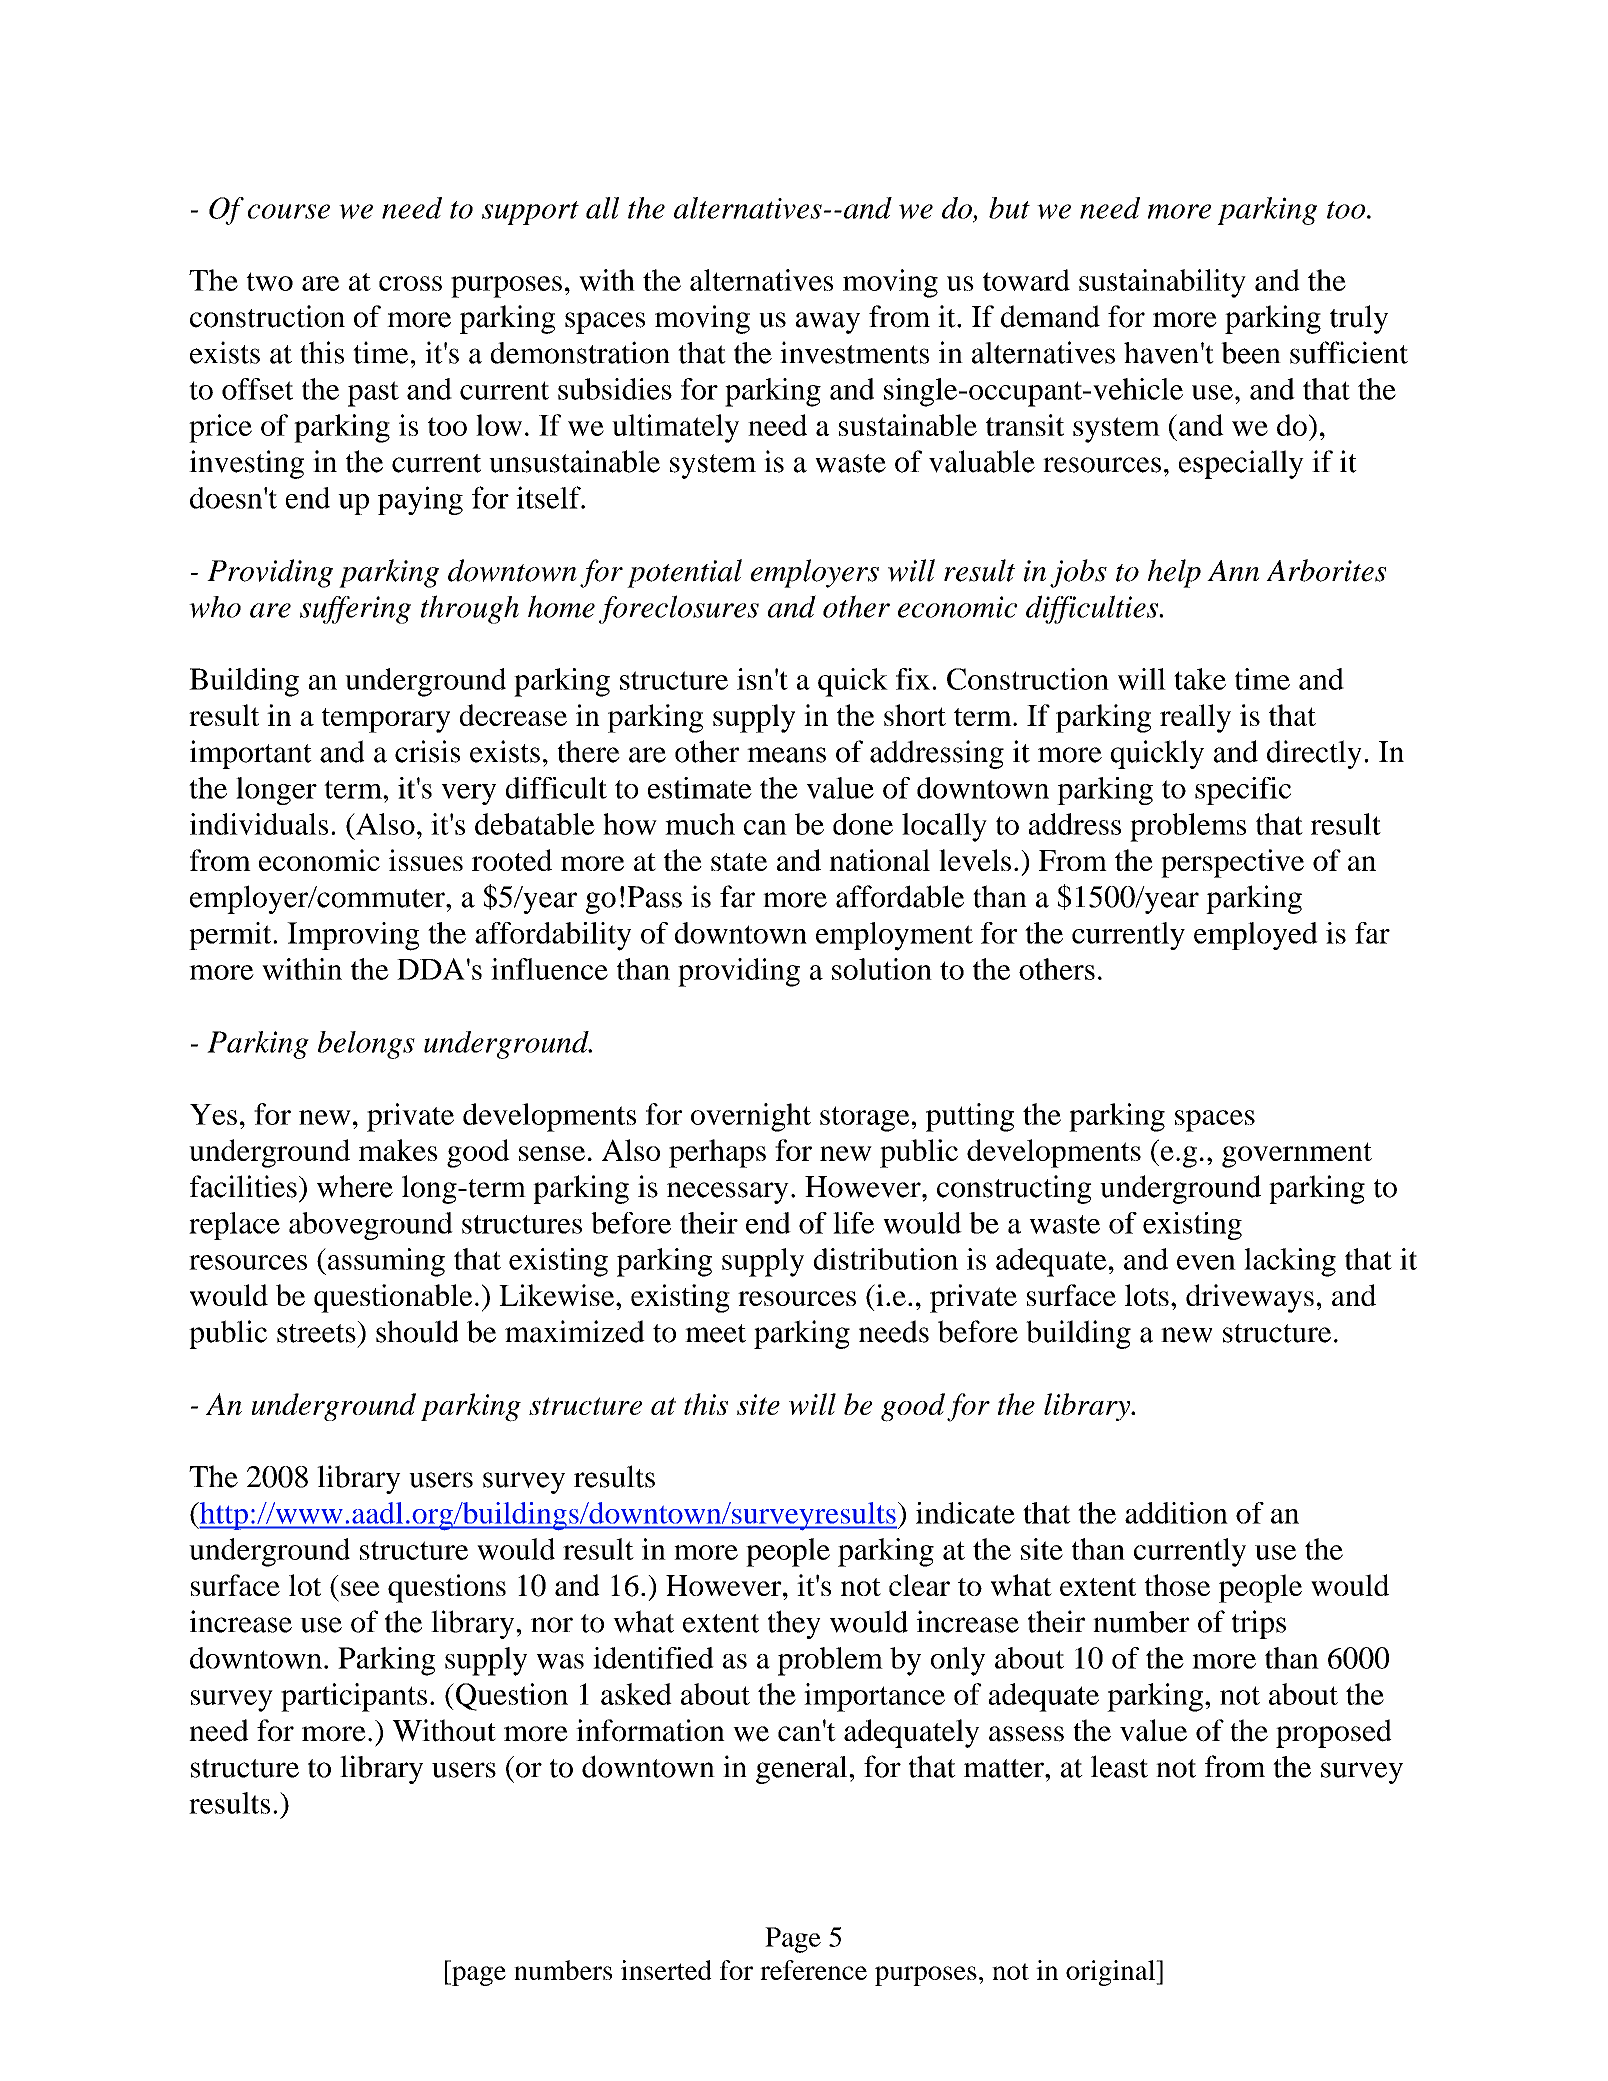 This document has width=1608, height=2081. I want to click on sustainability, so click(1162, 283).
